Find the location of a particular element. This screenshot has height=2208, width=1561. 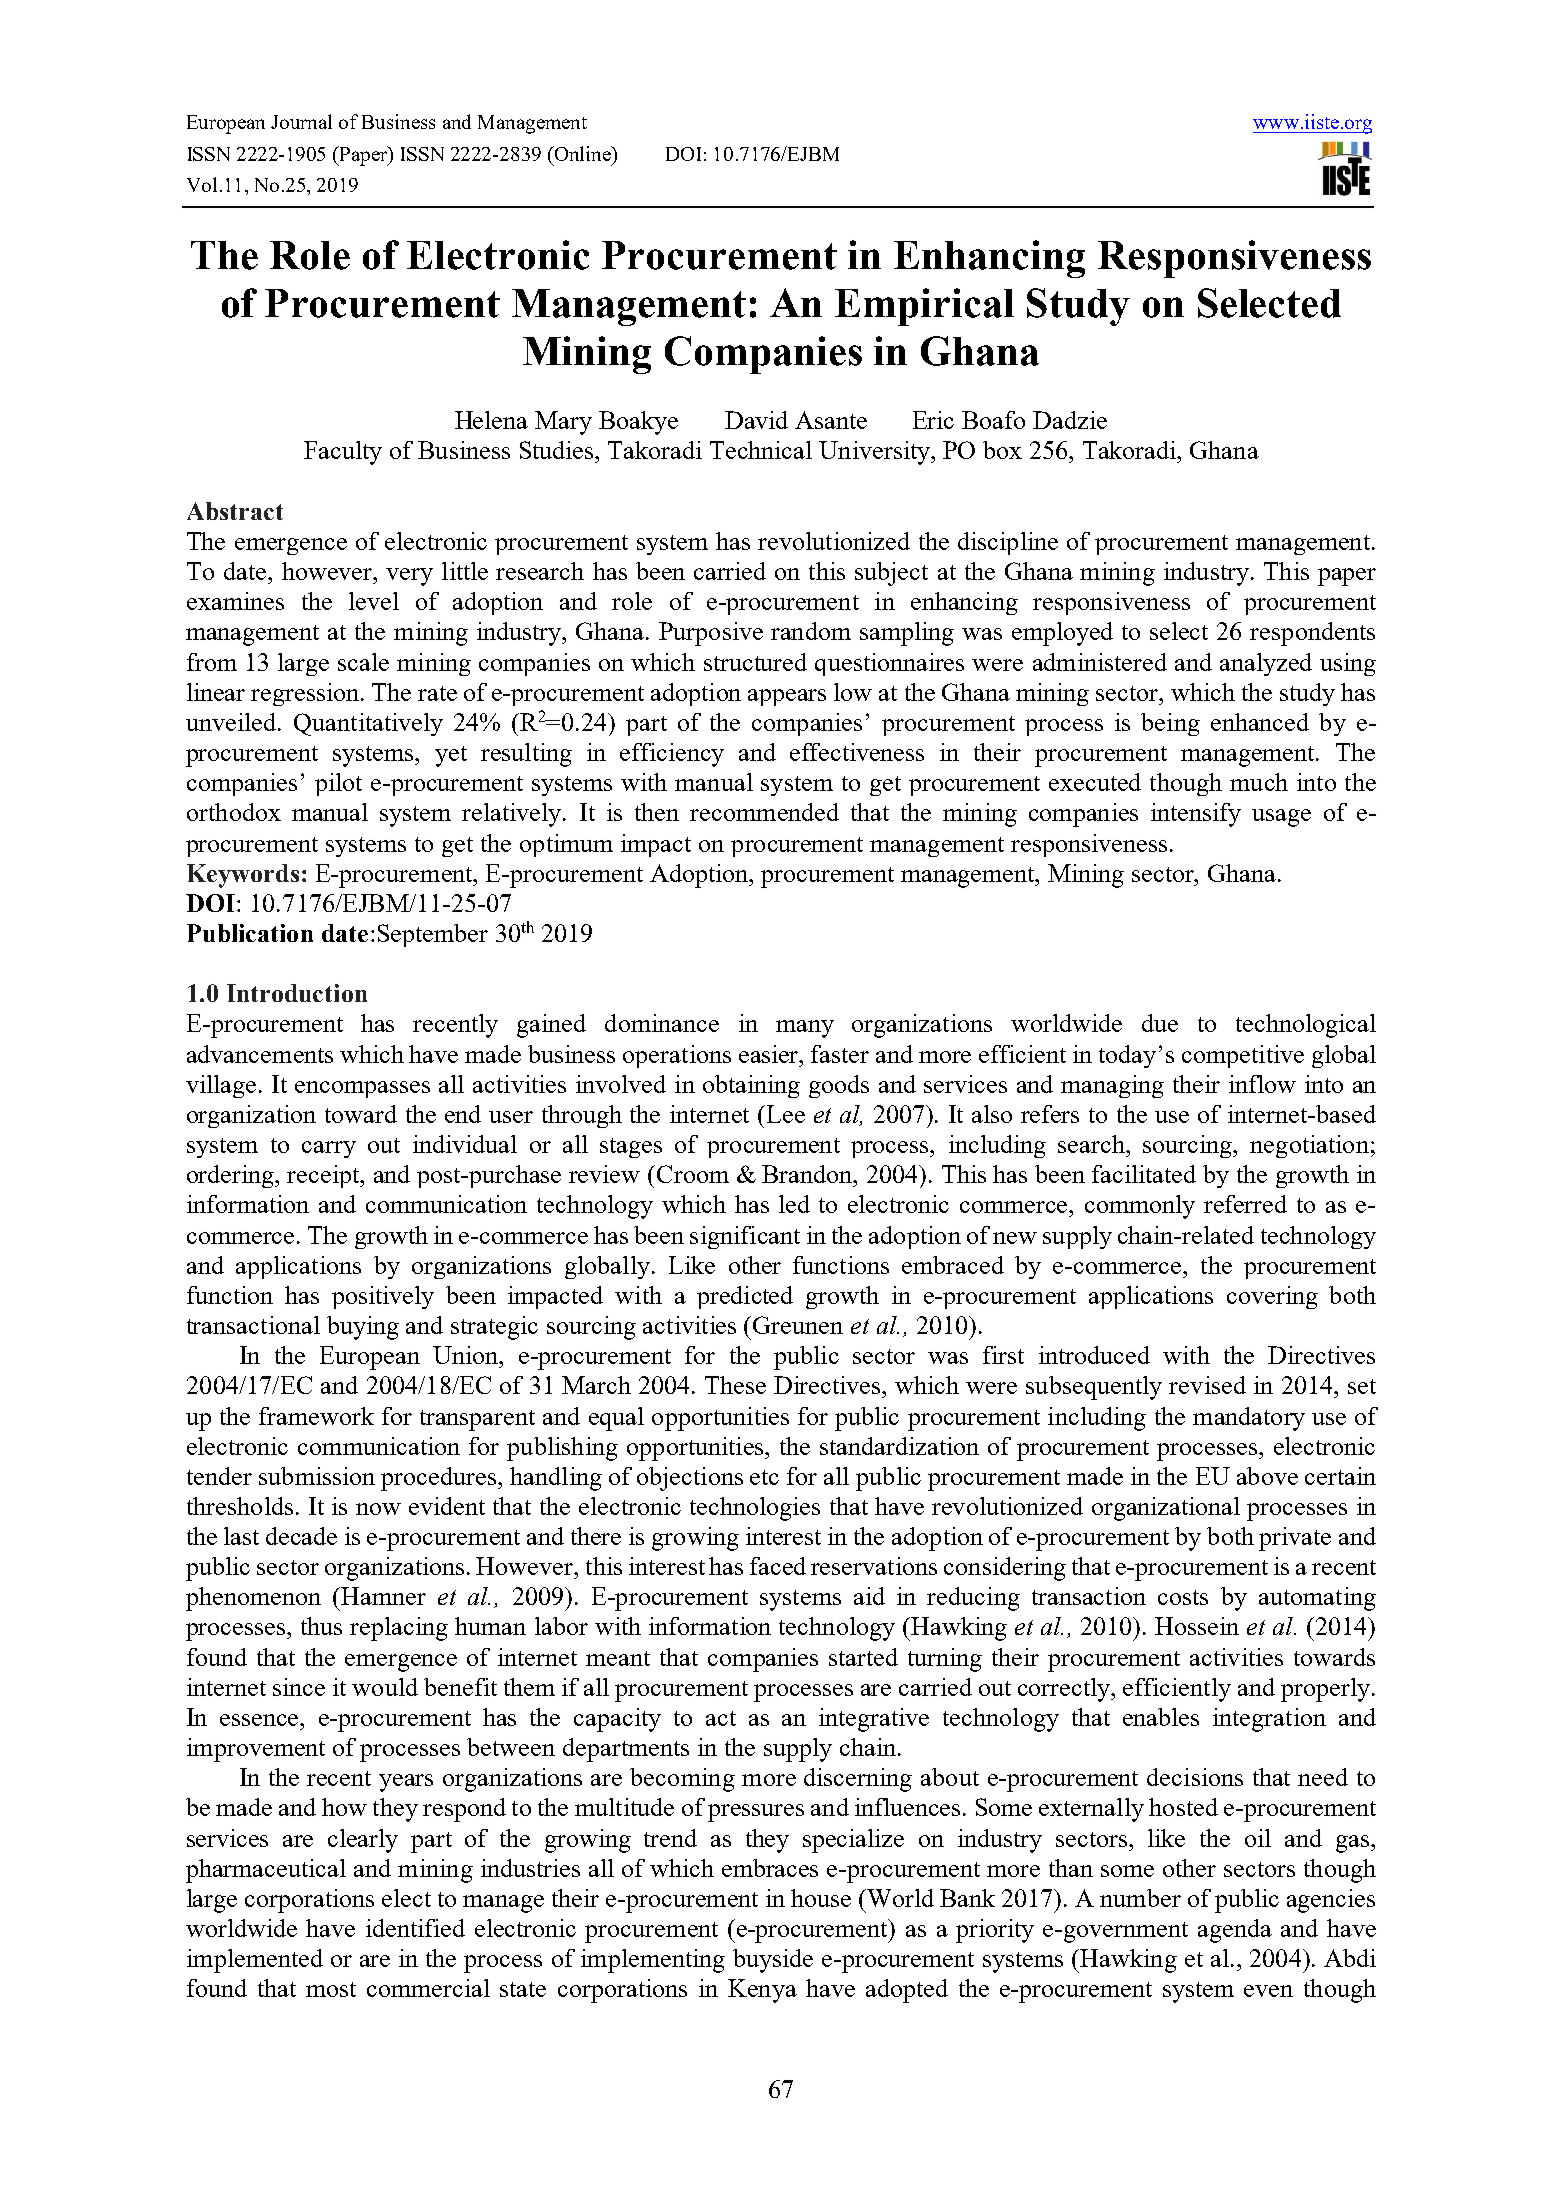

Empirical is located at coordinates (924, 307).
